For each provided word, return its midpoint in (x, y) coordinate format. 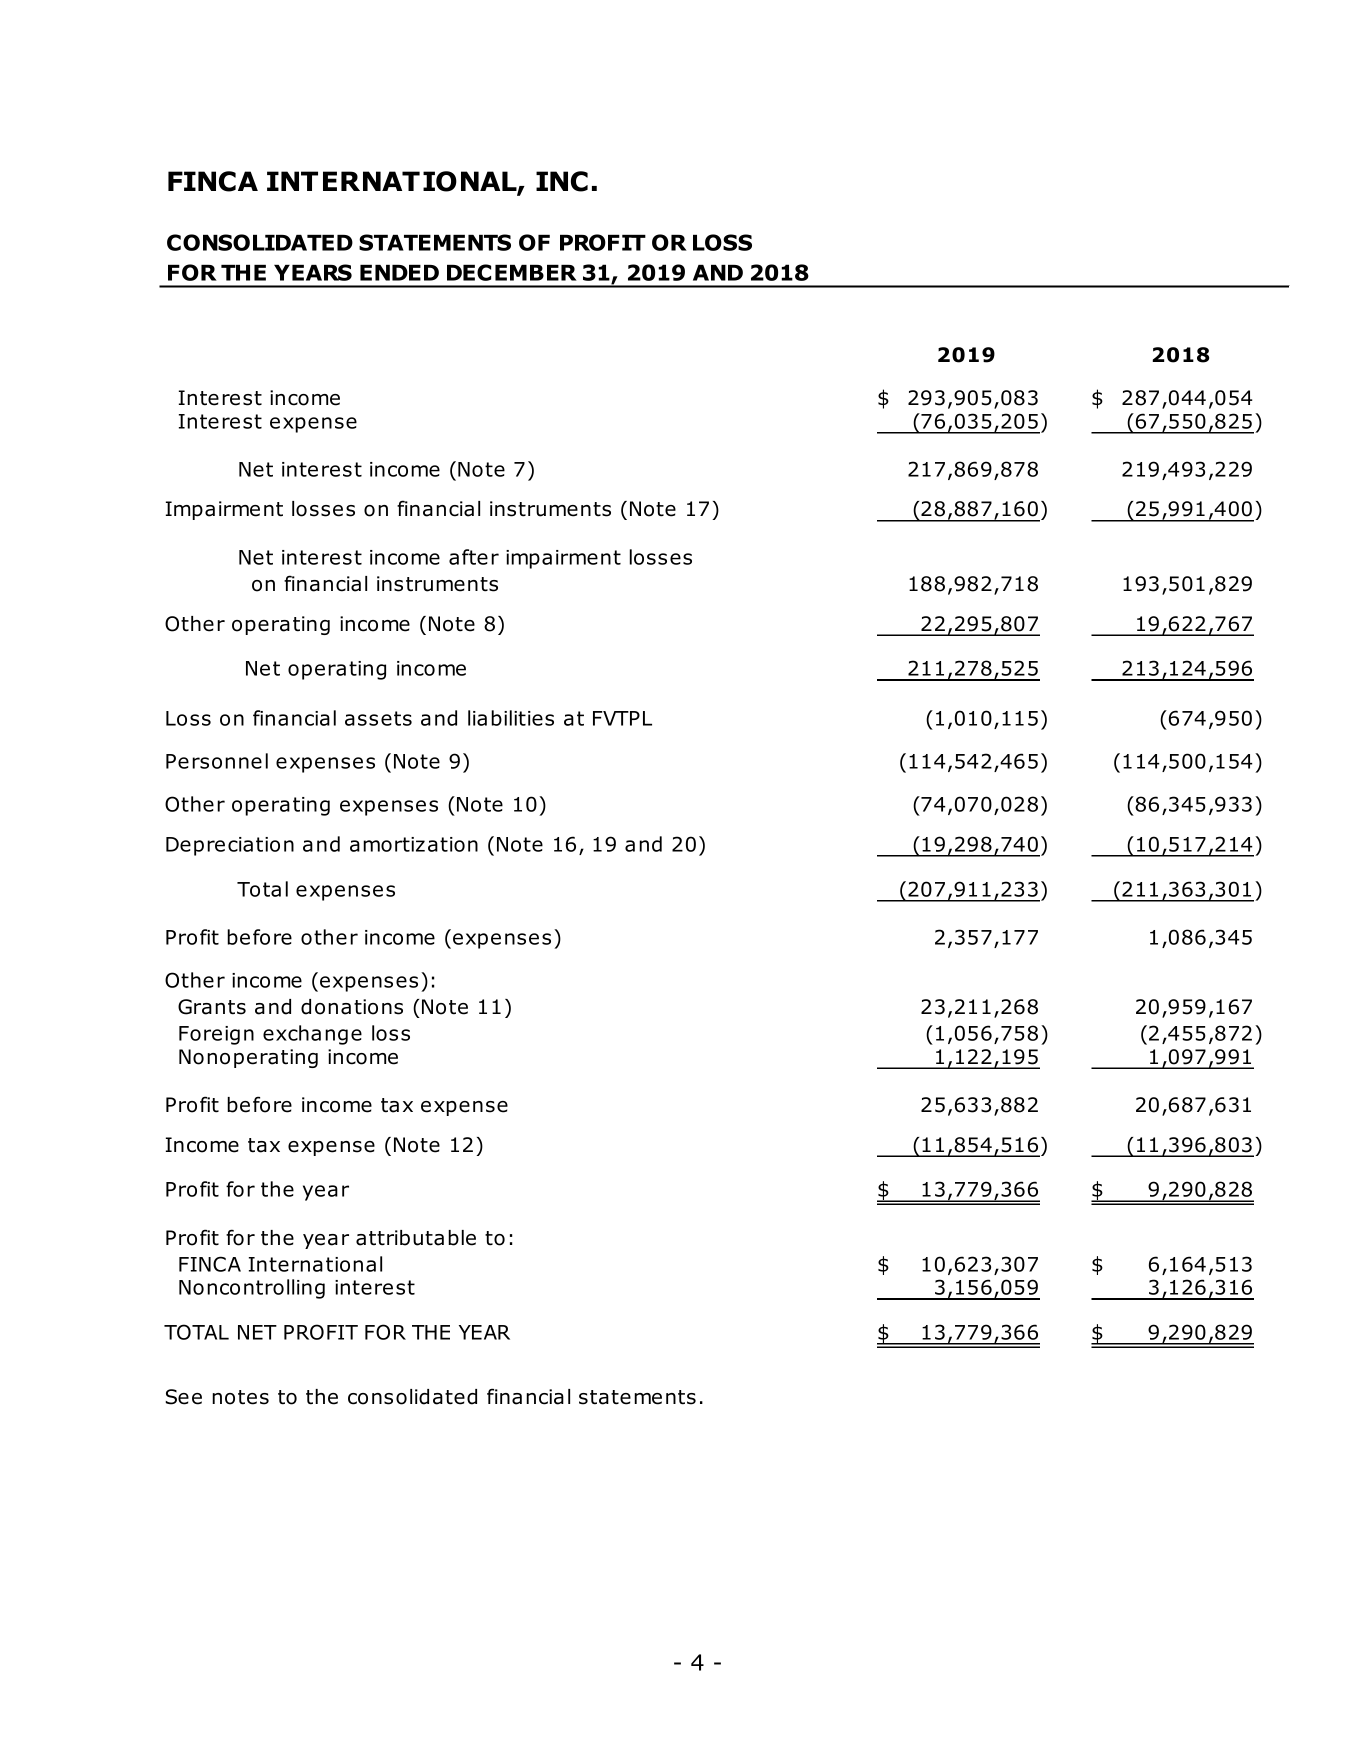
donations (352, 1007)
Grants (212, 1007)
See (183, 1397)
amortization (414, 844)
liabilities (511, 718)
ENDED (399, 273)
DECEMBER (512, 272)
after (474, 557)
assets (378, 718)
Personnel (217, 761)
